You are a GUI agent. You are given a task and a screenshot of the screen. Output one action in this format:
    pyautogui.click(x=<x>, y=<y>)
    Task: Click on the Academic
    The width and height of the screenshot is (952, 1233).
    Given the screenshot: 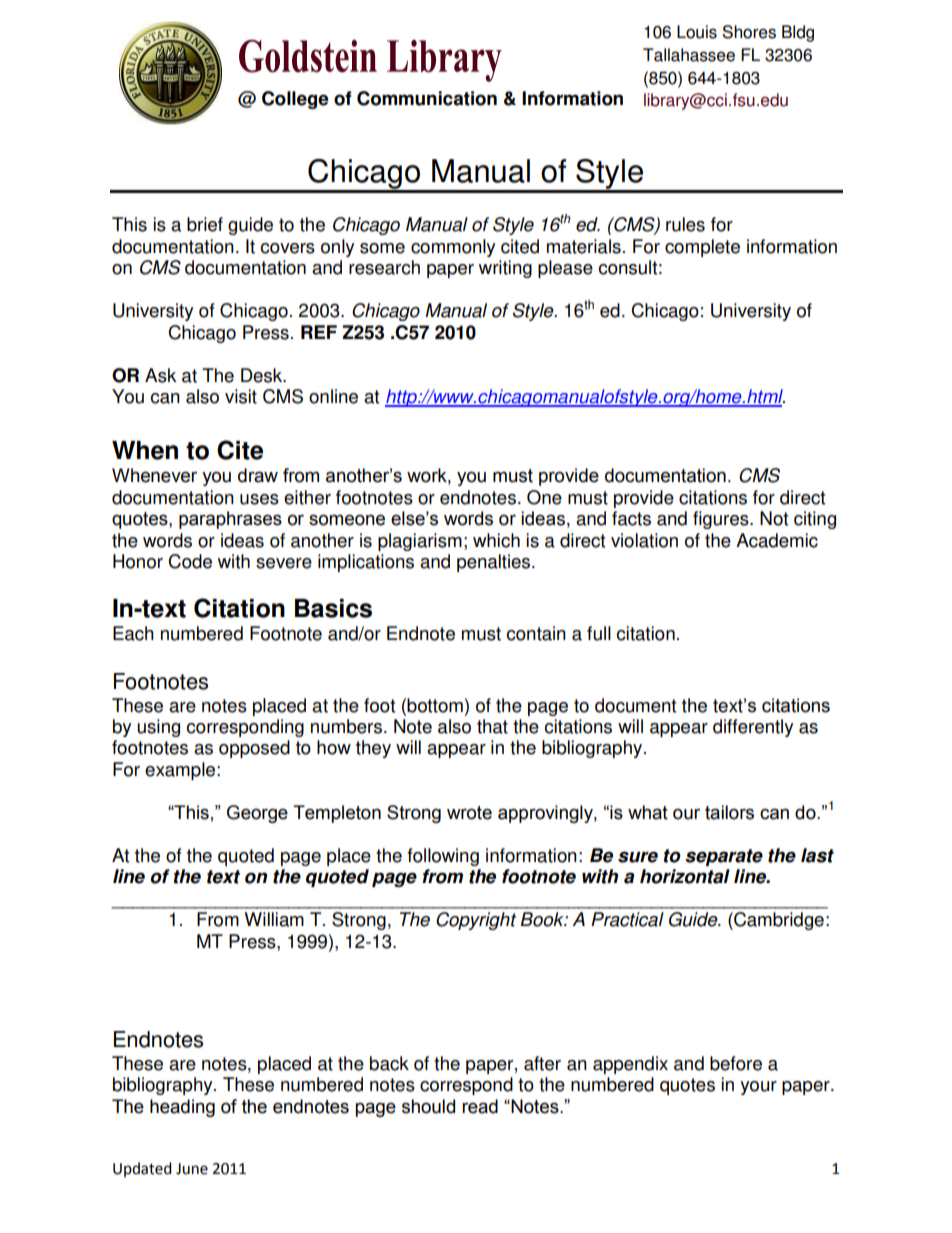 What is the action you would take?
    pyautogui.click(x=777, y=540)
